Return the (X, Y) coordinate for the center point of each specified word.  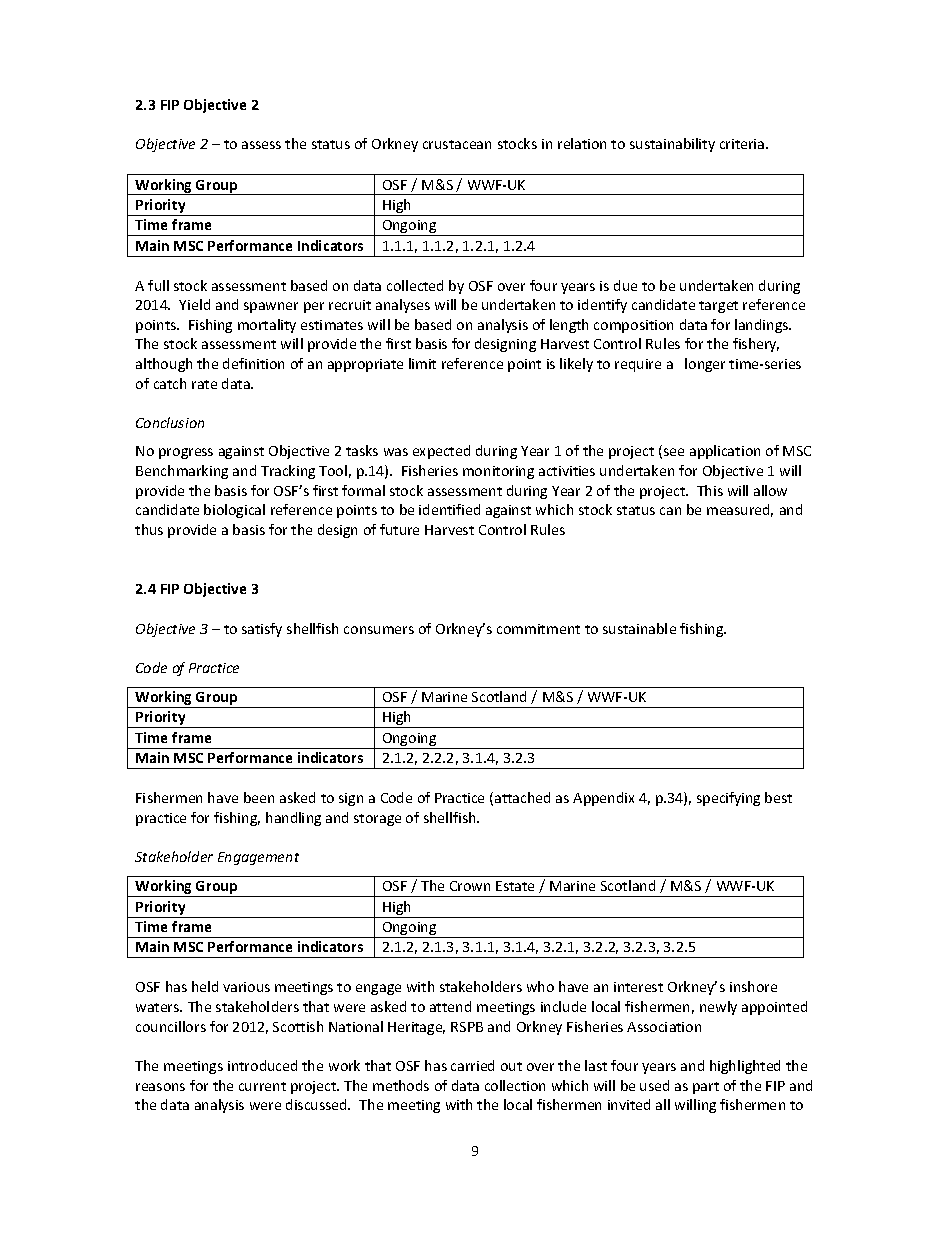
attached (522, 797)
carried (472, 1065)
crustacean (457, 144)
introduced (262, 1065)
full (158, 285)
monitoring (498, 472)
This (710, 490)
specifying (728, 799)
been (259, 797)
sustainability (672, 145)
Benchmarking (182, 472)
